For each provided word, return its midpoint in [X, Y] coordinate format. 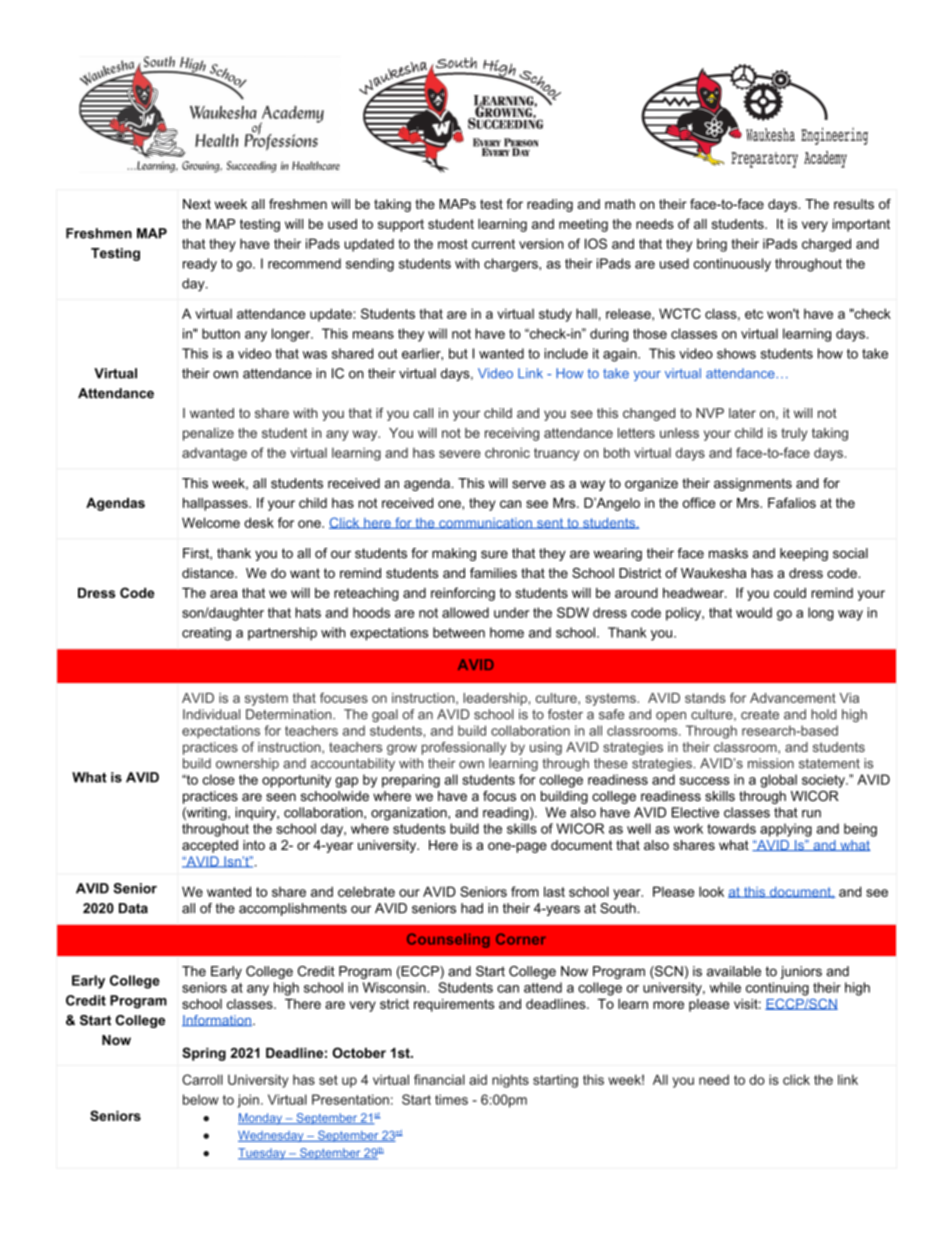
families [493, 573]
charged [826, 245]
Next [197, 204]
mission [771, 763]
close [219, 779]
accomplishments [293, 909]
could [790, 593]
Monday [261, 1119]
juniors [801, 972]
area [224, 594]
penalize [208, 434]
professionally [464, 748]
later [742, 413]
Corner [521, 939]
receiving [512, 434]
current [493, 244]
